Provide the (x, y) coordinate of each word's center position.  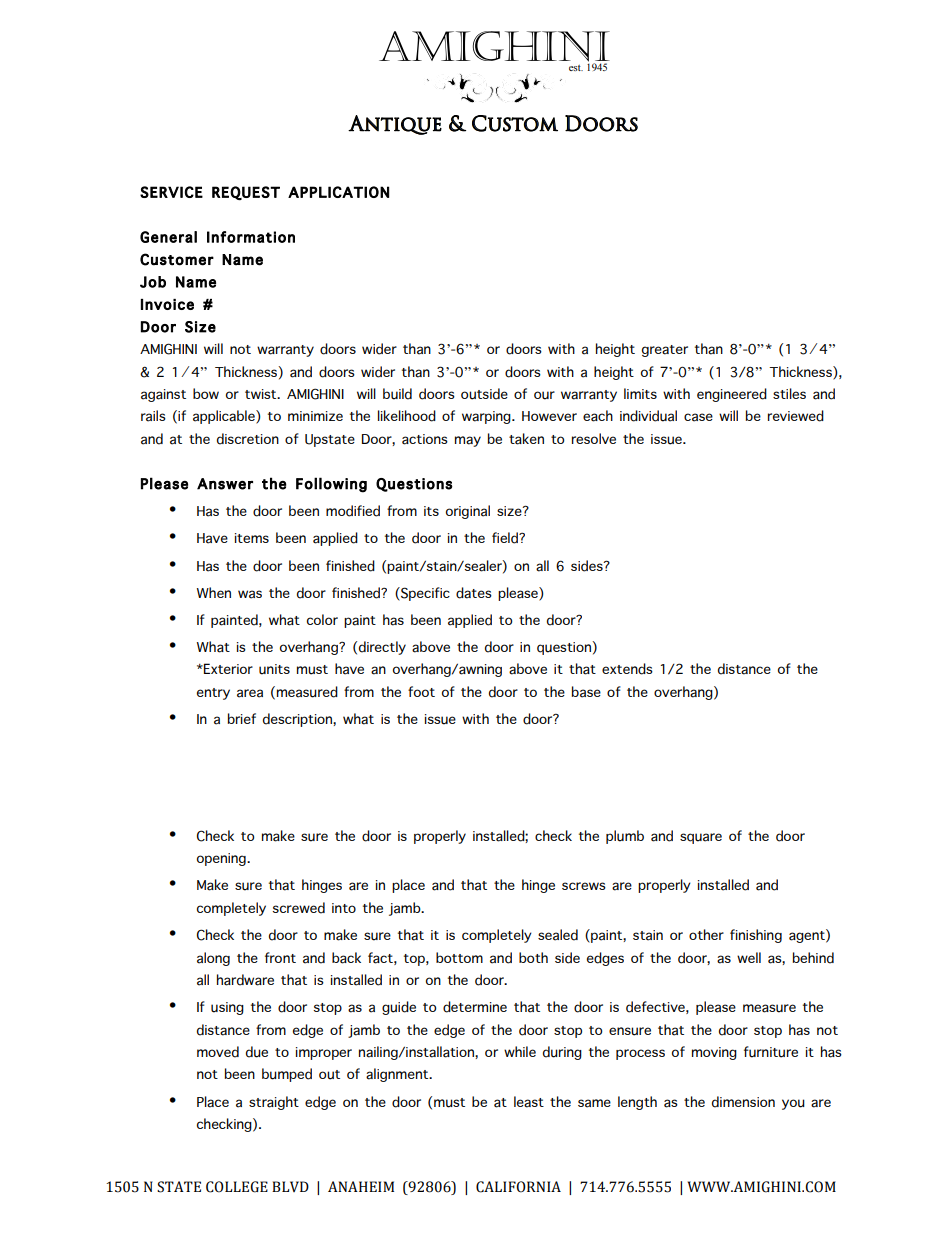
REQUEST (246, 193)
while (520, 1051)
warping (487, 417)
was (250, 594)
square (701, 838)
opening (222, 859)
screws (584, 886)
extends (627, 669)
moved (218, 1052)
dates (474, 593)
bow (206, 393)
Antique (395, 125)
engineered (732, 395)
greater (665, 351)
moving (714, 1053)
